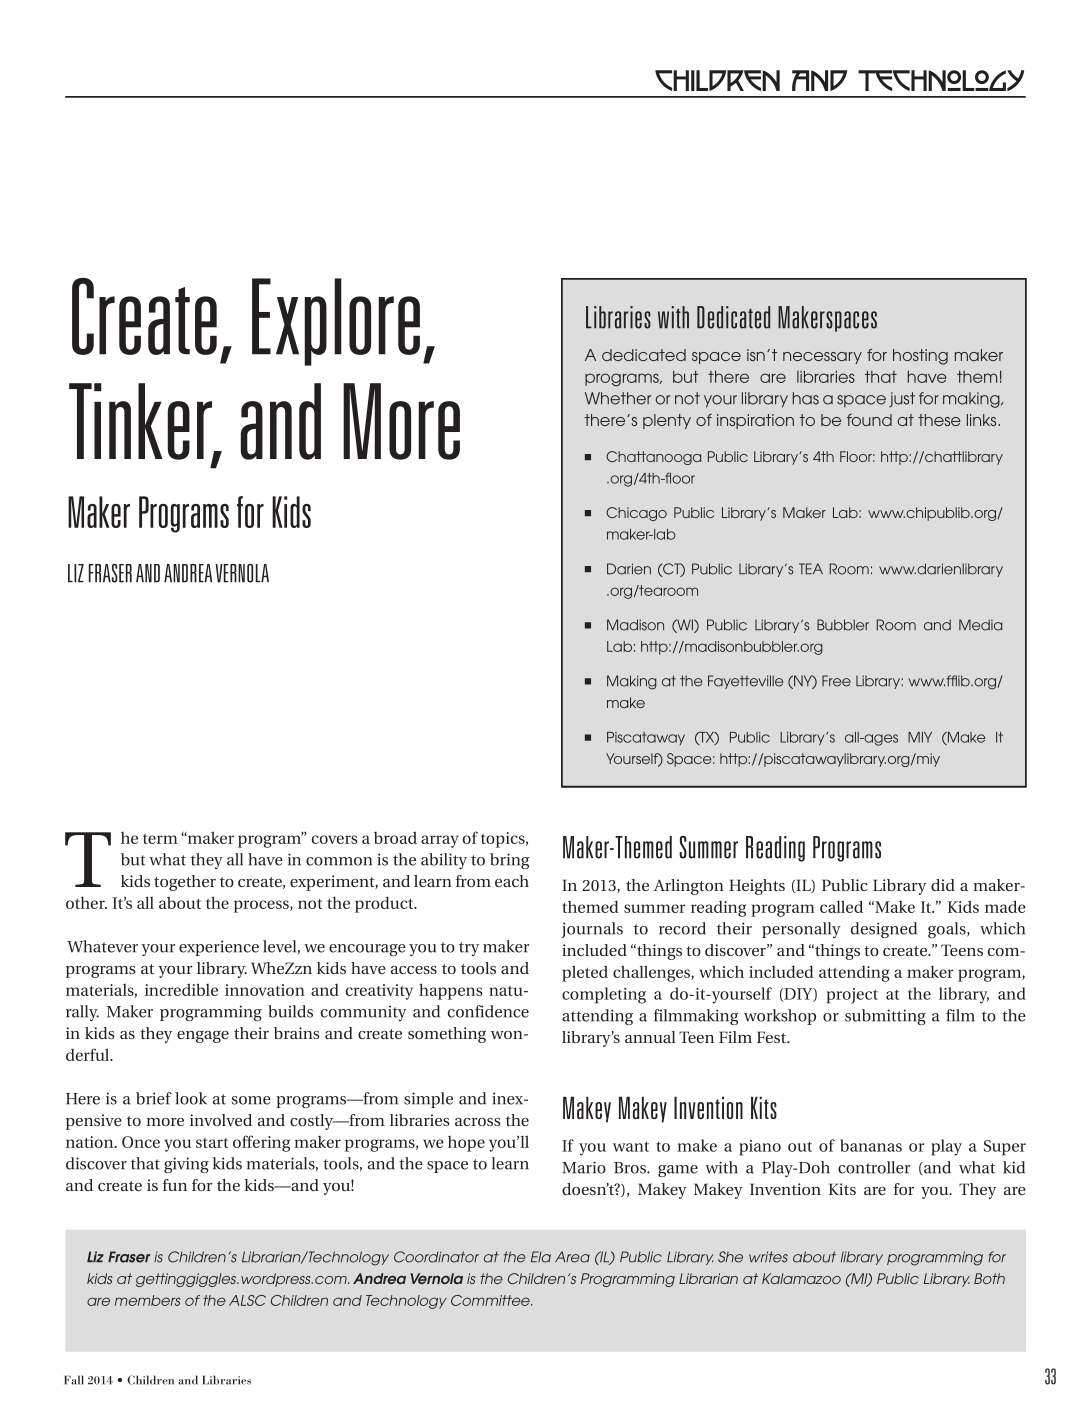  What do you see at coordinates (618, 398) in the page?
I see `Whether` at bounding box center [618, 398].
